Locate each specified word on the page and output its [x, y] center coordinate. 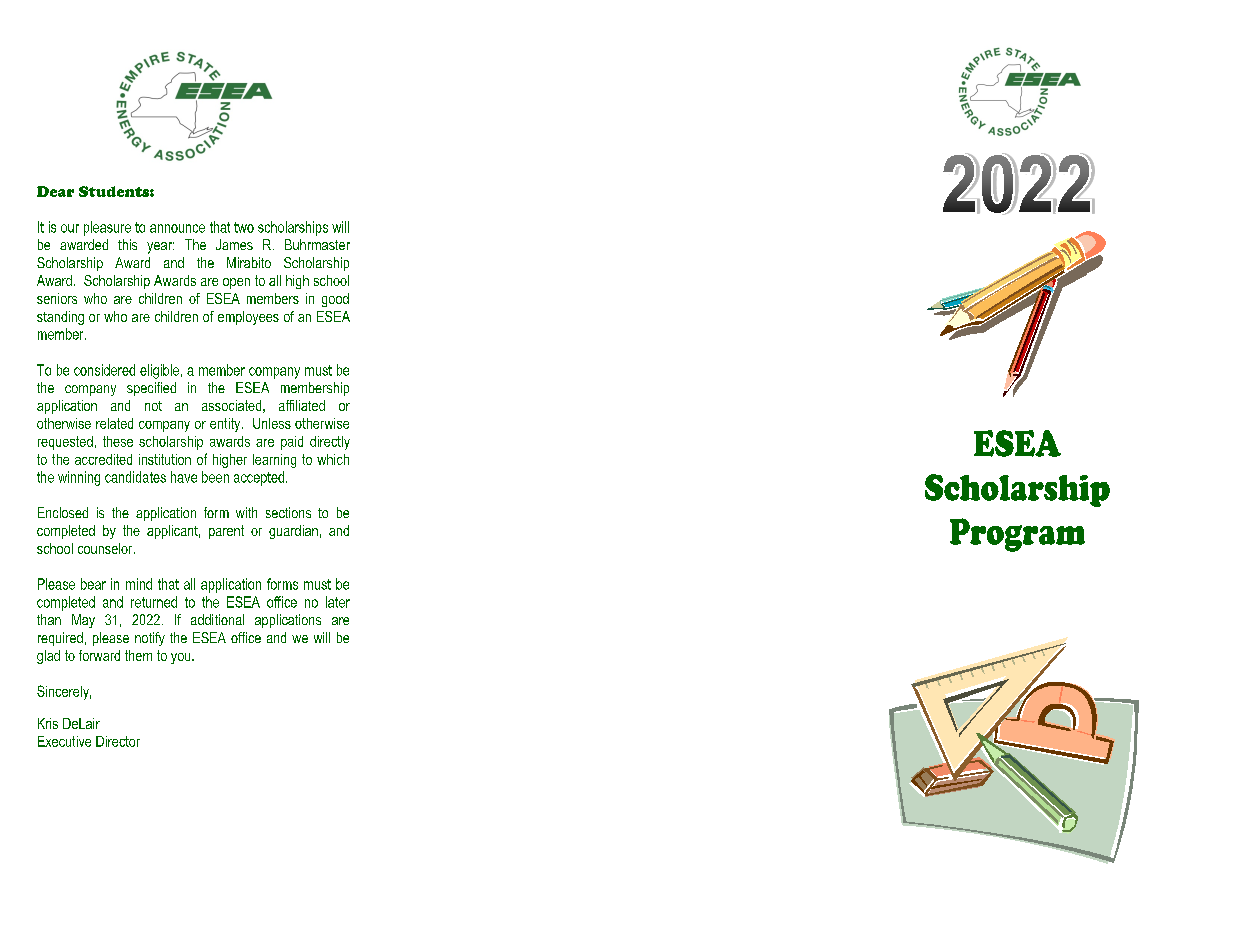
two [244, 227]
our [70, 228]
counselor [106, 548]
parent [226, 532]
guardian [293, 532]
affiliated [302, 405]
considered [104, 370]
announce [177, 228]
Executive [64, 741]
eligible [159, 371]
